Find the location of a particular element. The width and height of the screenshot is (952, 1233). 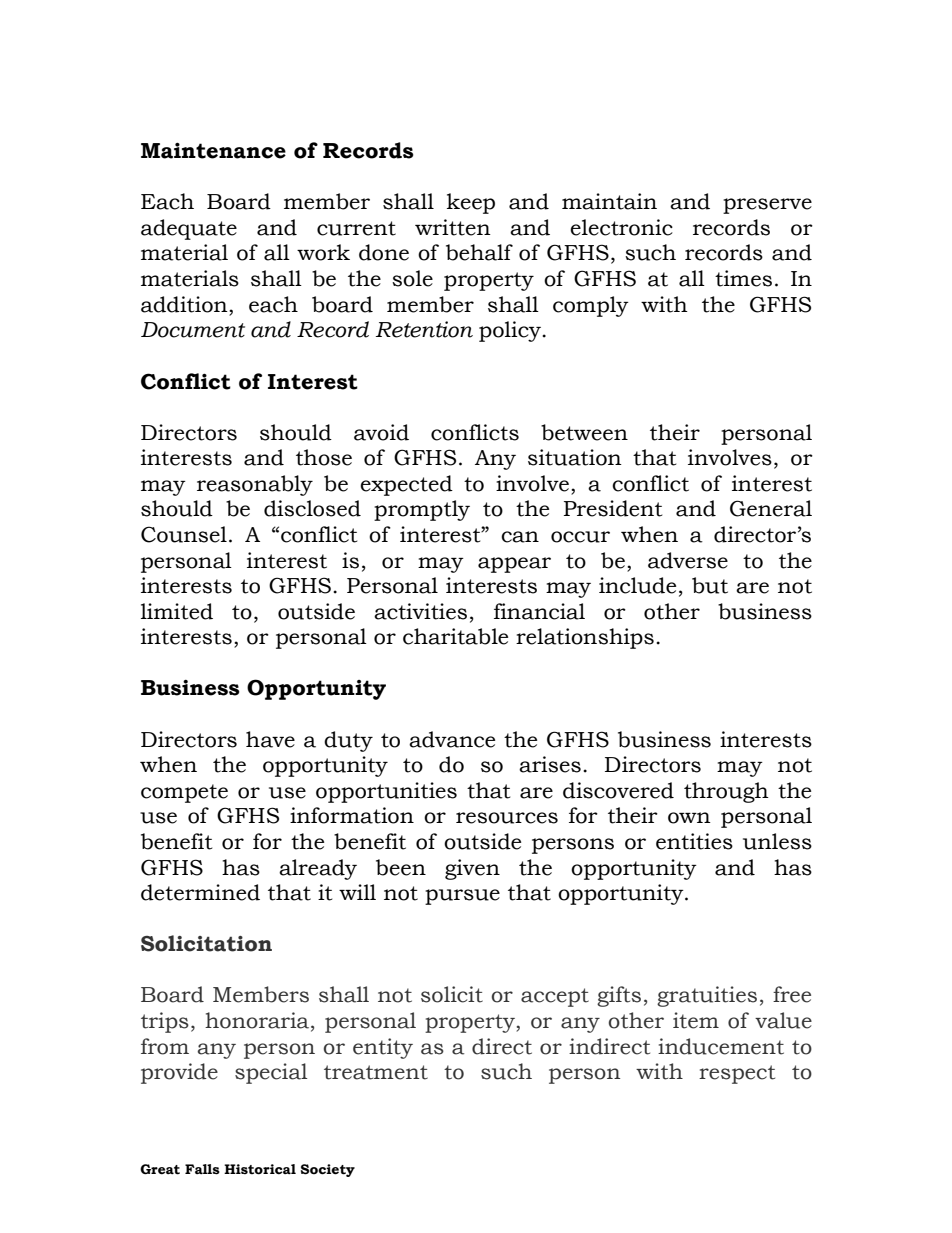

advance is located at coordinates (452, 739).
